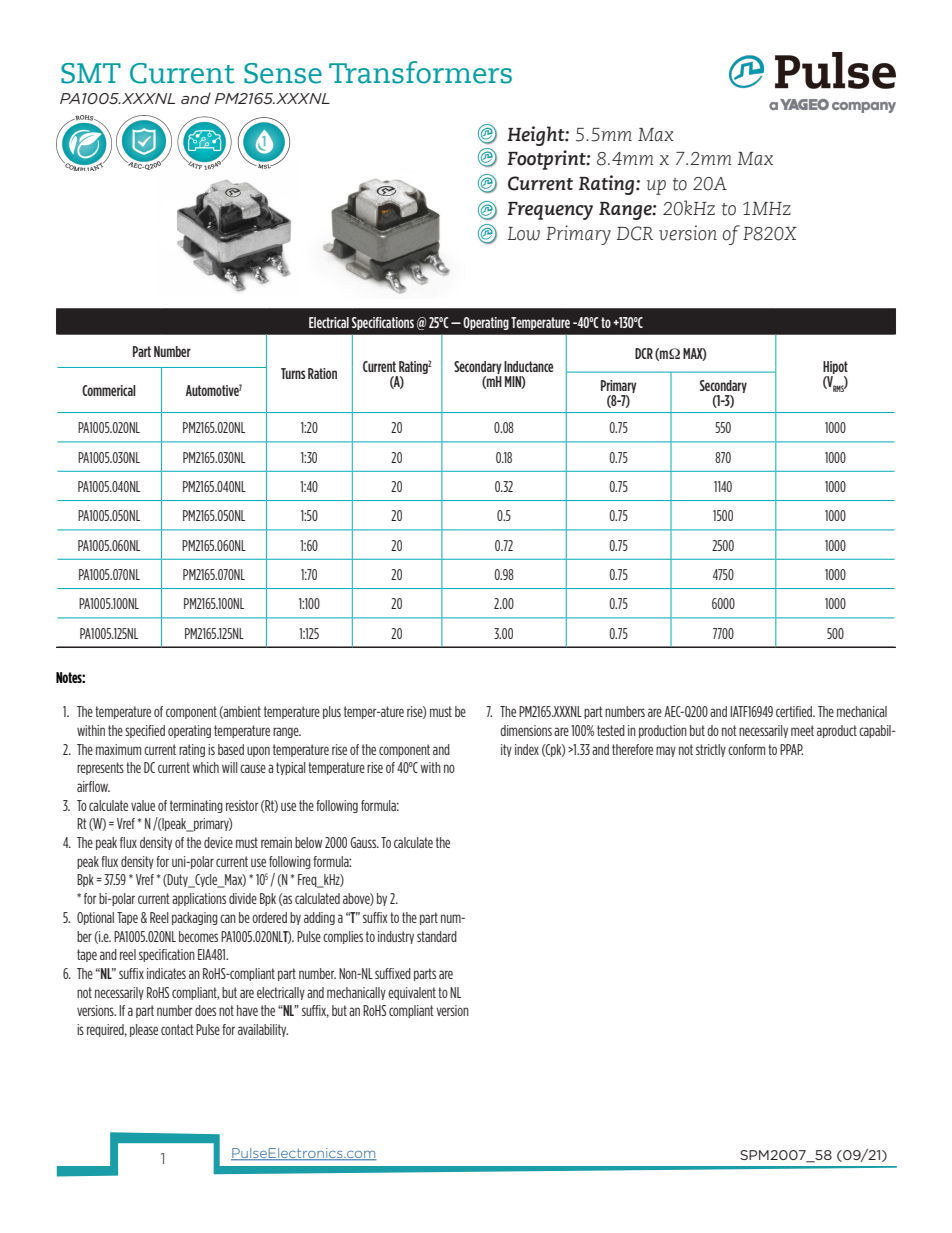 The image size is (952, 1233). Describe the element at coordinates (205, 1010) in the screenshot. I see `does` at that location.
